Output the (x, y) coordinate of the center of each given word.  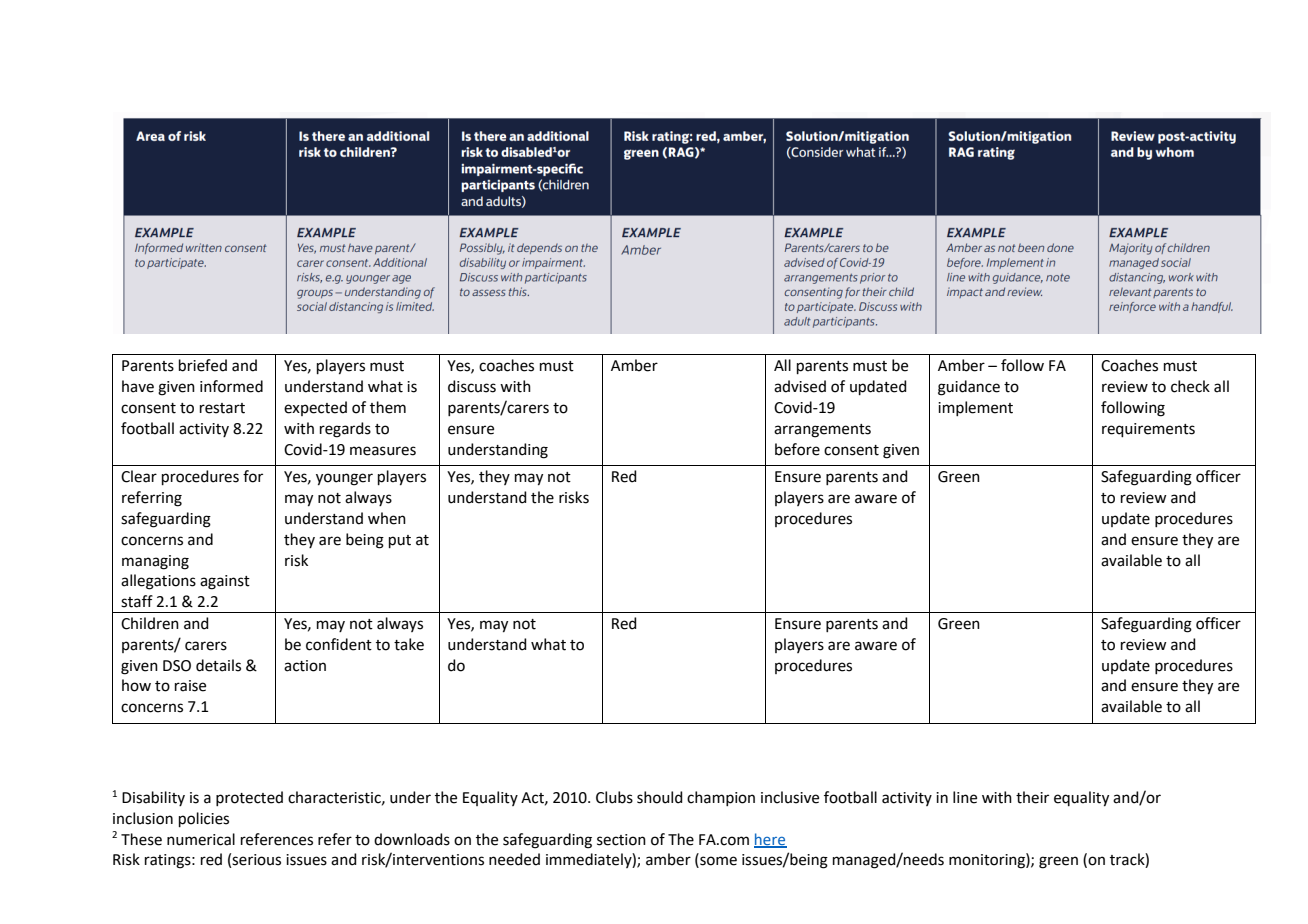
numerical (201, 839)
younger (344, 479)
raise (190, 686)
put (400, 541)
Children (150, 623)
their (1032, 797)
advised (800, 386)
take (409, 644)
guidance (969, 388)
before (797, 449)
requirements (1148, 430)
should (660, 797)
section (621, 840)
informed (231, 386)
